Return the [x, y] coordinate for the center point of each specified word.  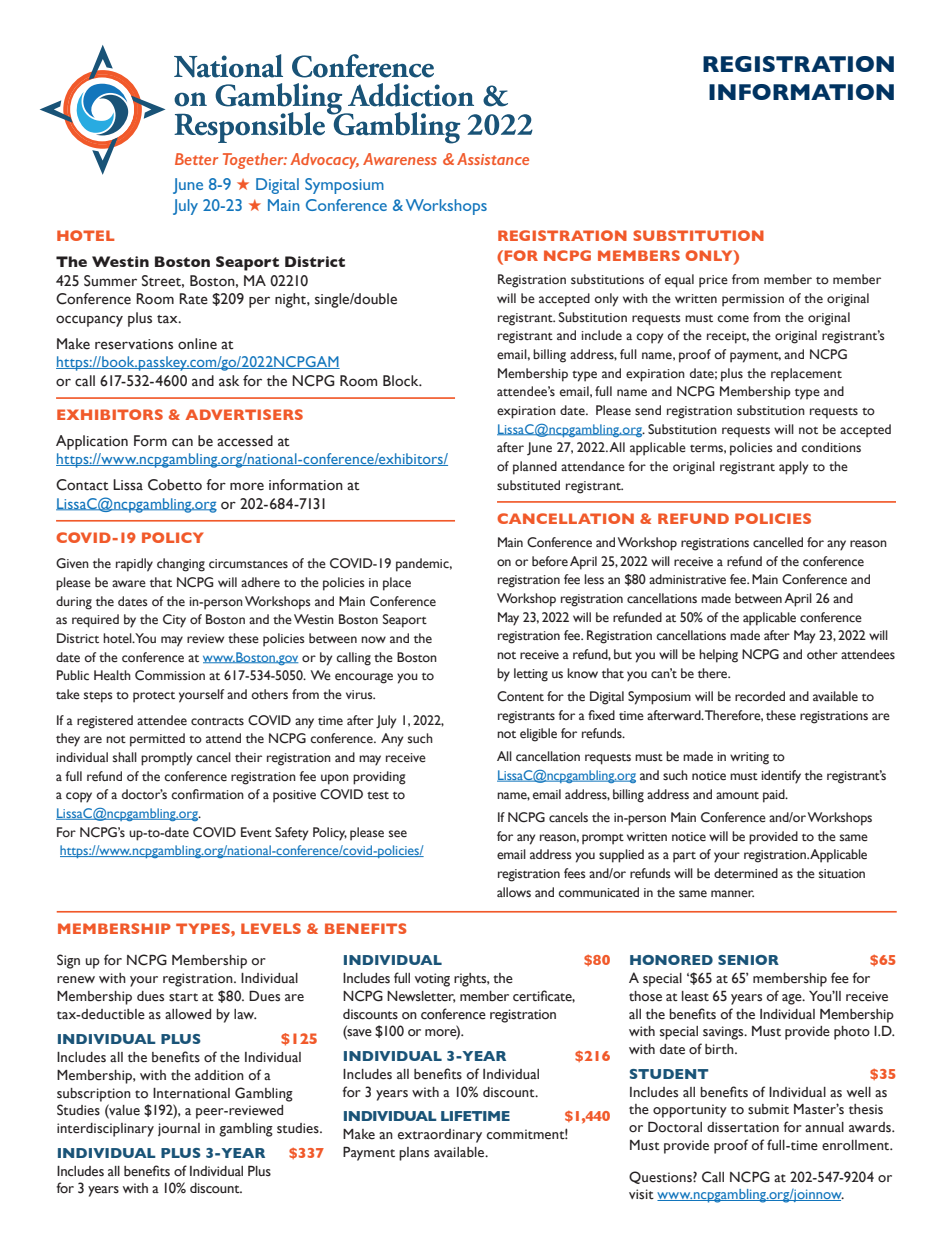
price [713, 281]
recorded [760, 696]
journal [179, 1129]
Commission [170, 675]
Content [520, 696]
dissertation [743, 1127]
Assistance [493, 159]
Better [196, 159]
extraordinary [440, 1136]
